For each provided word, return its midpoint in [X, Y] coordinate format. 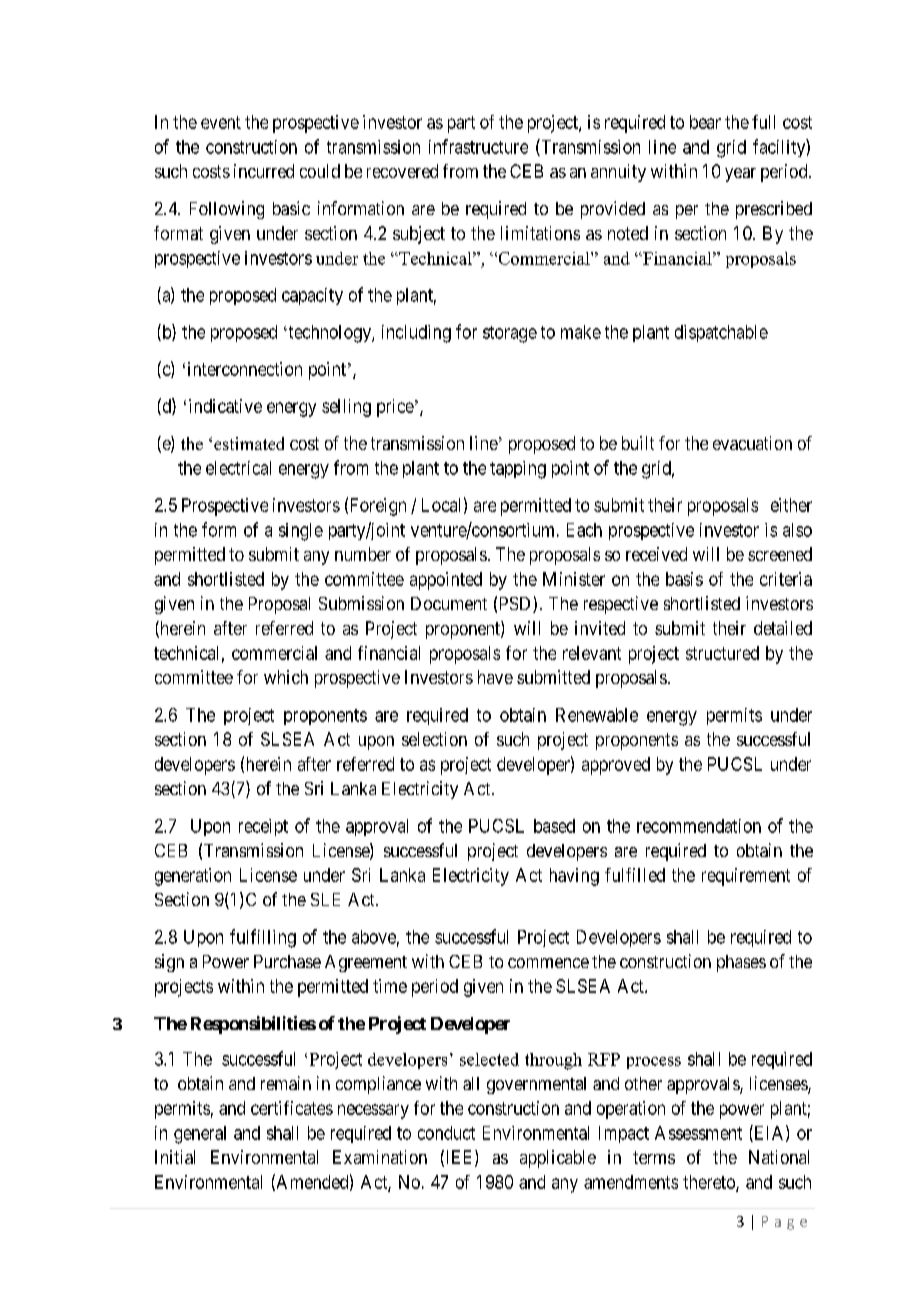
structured [722, 653]
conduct [446, 1133]
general [200, 1135]
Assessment [698, 1133]
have [495, 677]
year [740, 175]
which [286, 677]
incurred [264, 171]
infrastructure [478, 146]
